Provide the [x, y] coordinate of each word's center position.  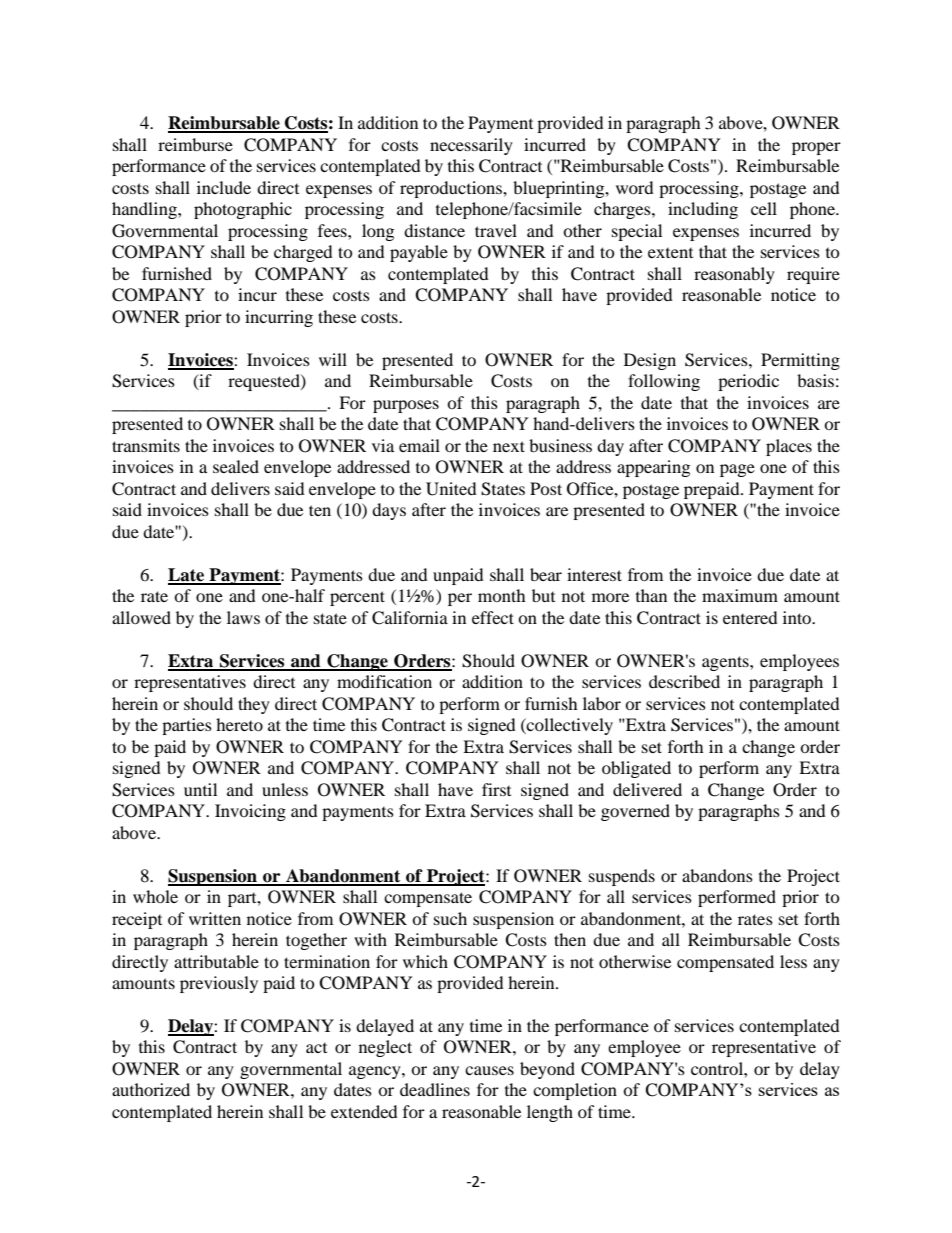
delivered [647, 789]
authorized [151, 1089]
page [737, 470]
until [200, 789]
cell [764, 208]
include [224, 187]
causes [489, 1070]
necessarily [471, 146]
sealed [236, 466]
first [496, 789]
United [451, 489]
